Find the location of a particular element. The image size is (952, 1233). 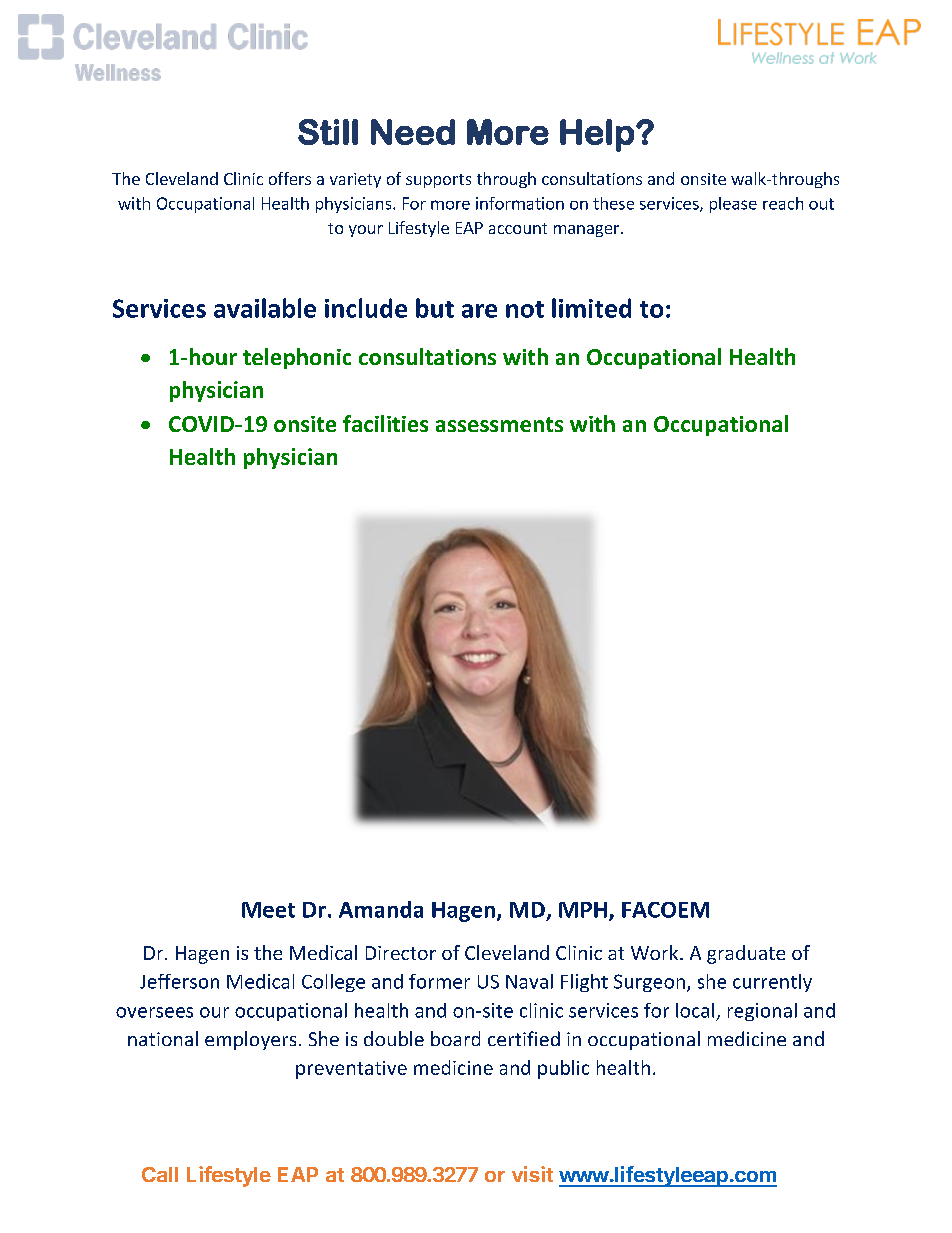

Meet is located at coordinates (268, 910).
